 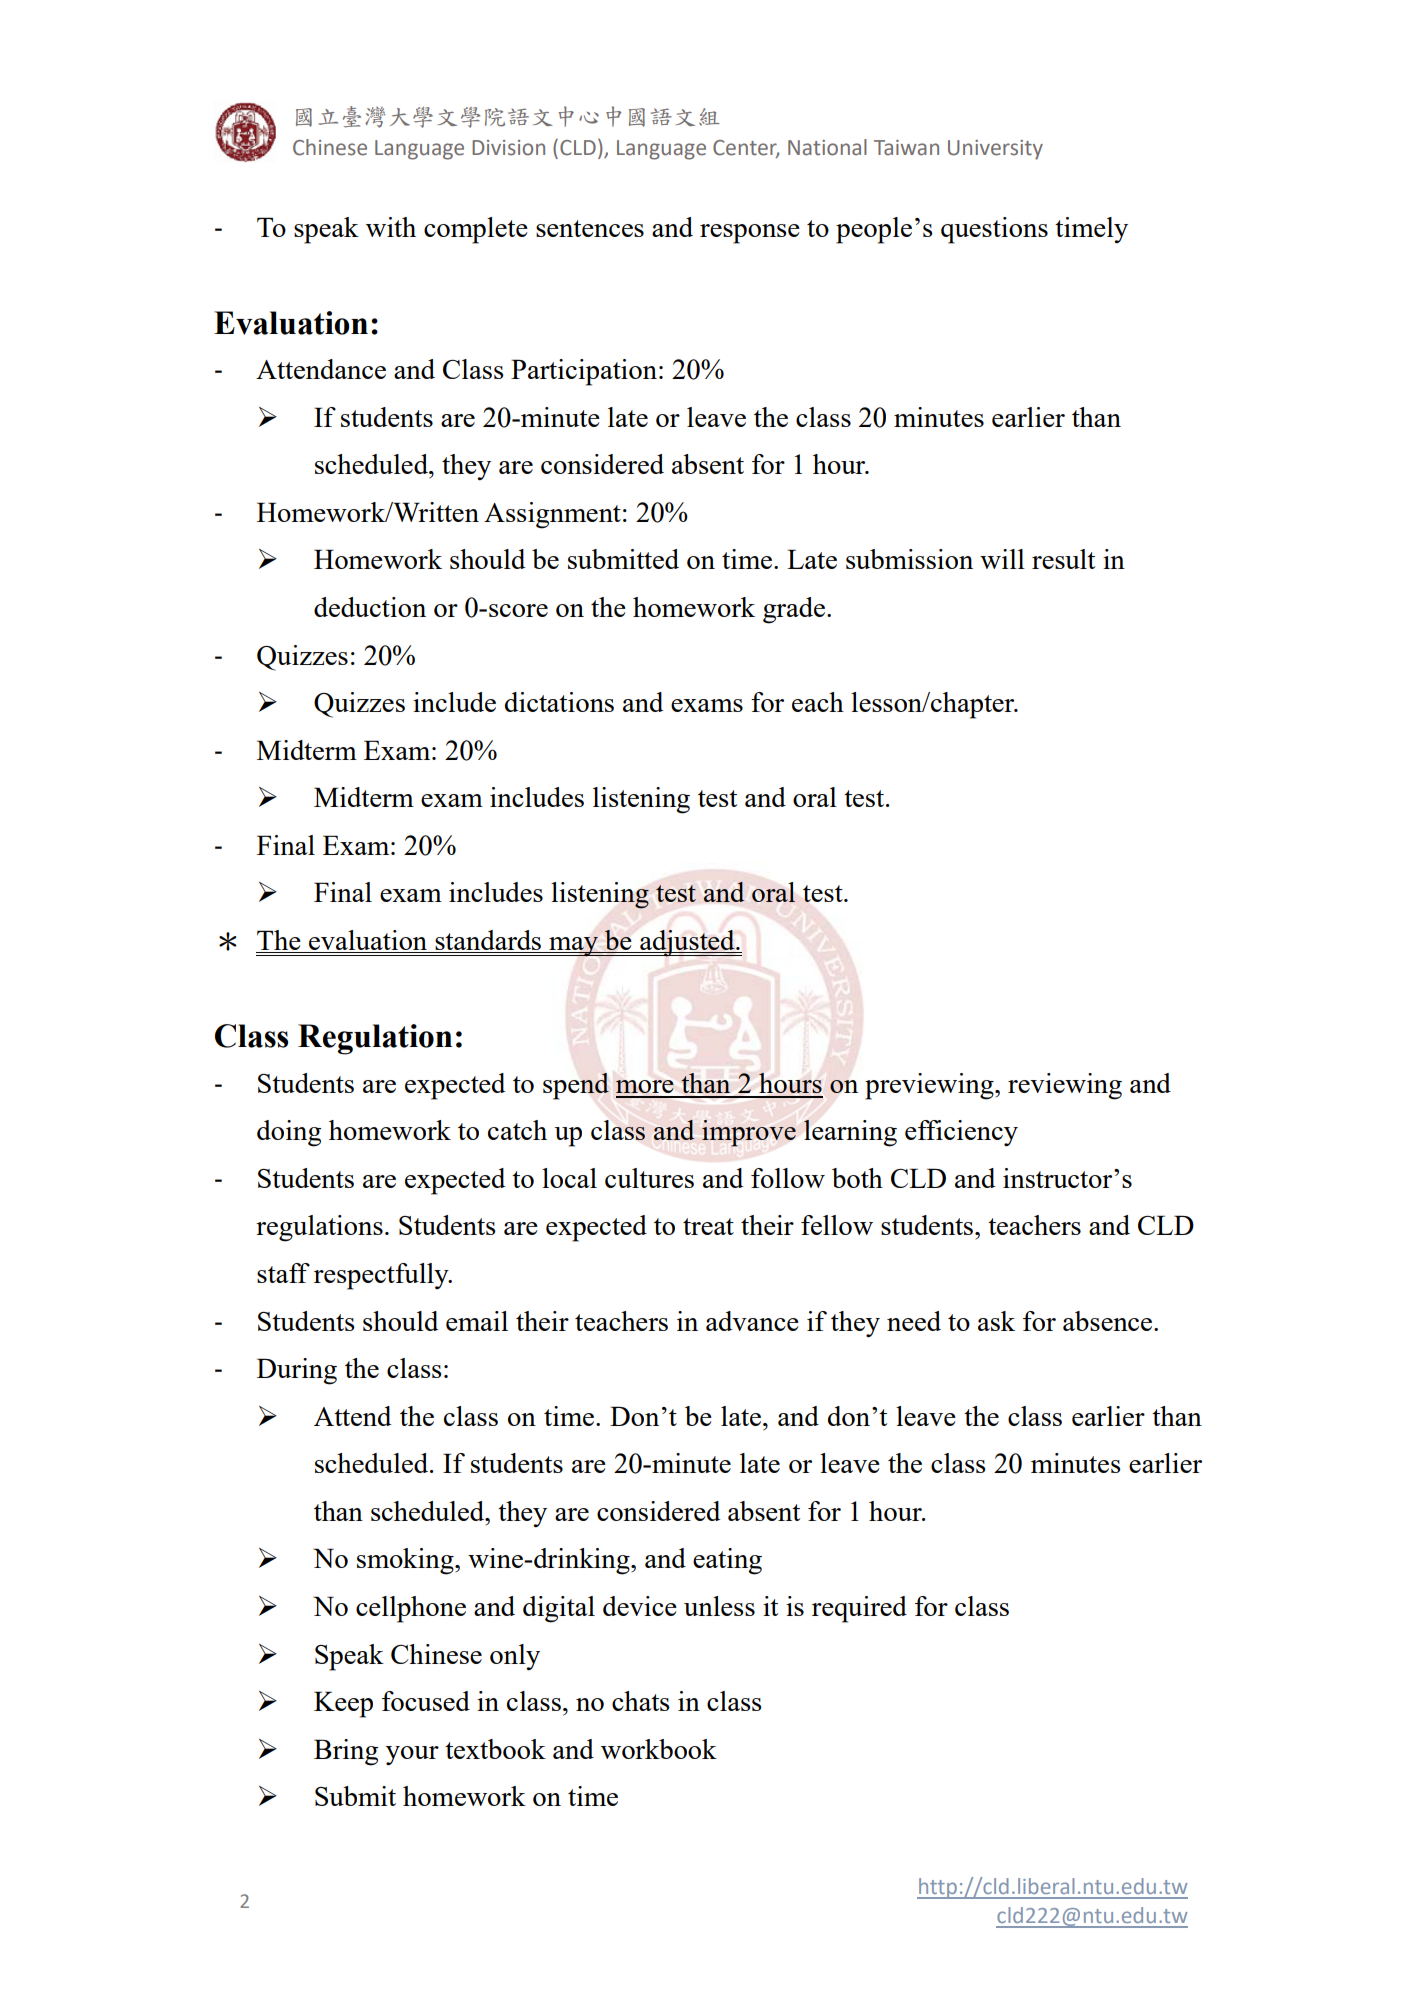 What do you see at coordinates (996, 1321) in the screenshot?
I see `ask` at bounding box center [996, 1321].
